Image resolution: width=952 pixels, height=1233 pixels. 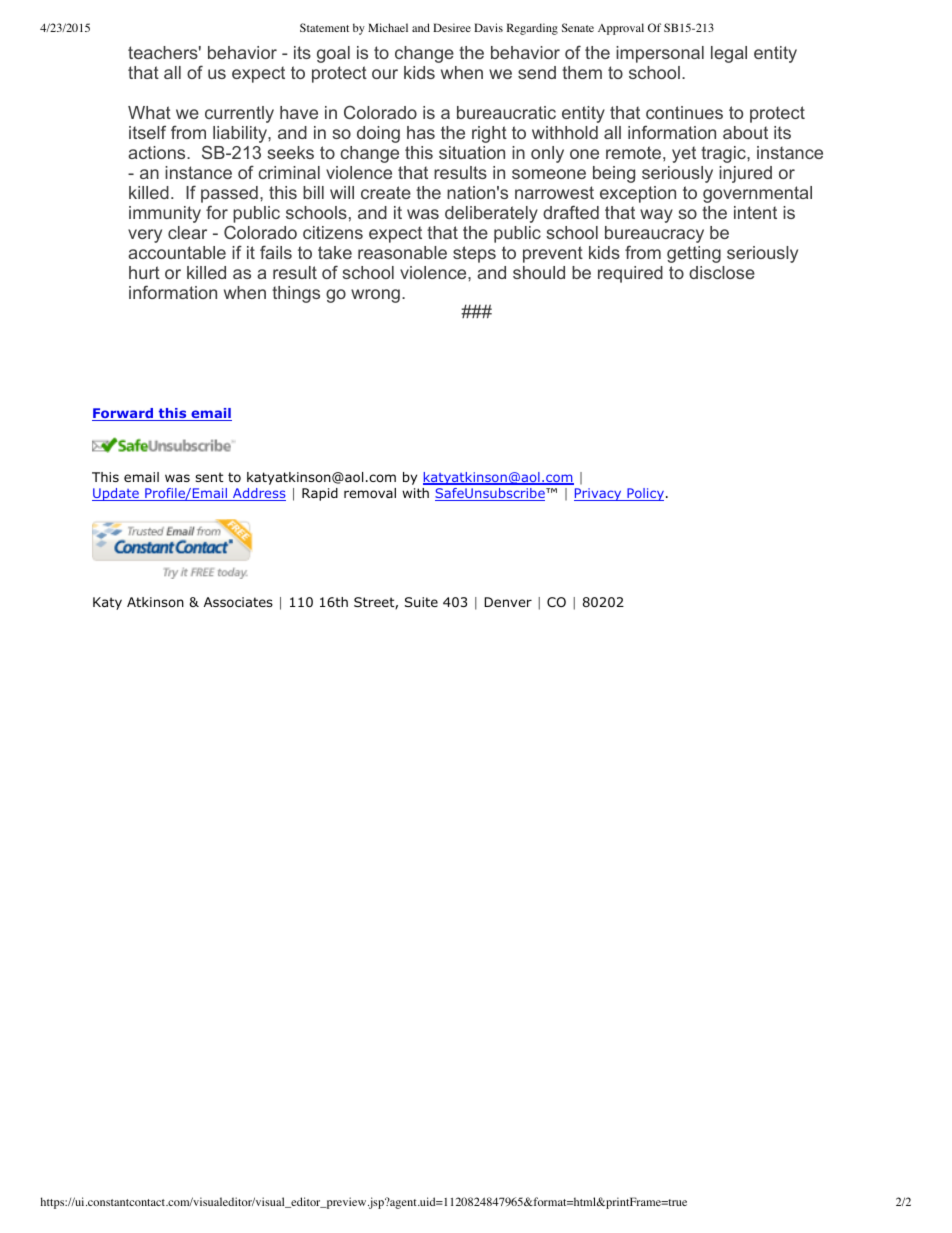 What do you see at coordinates (324, 27) in the document?
I see `Statement` at bounding box center [324, 27].
